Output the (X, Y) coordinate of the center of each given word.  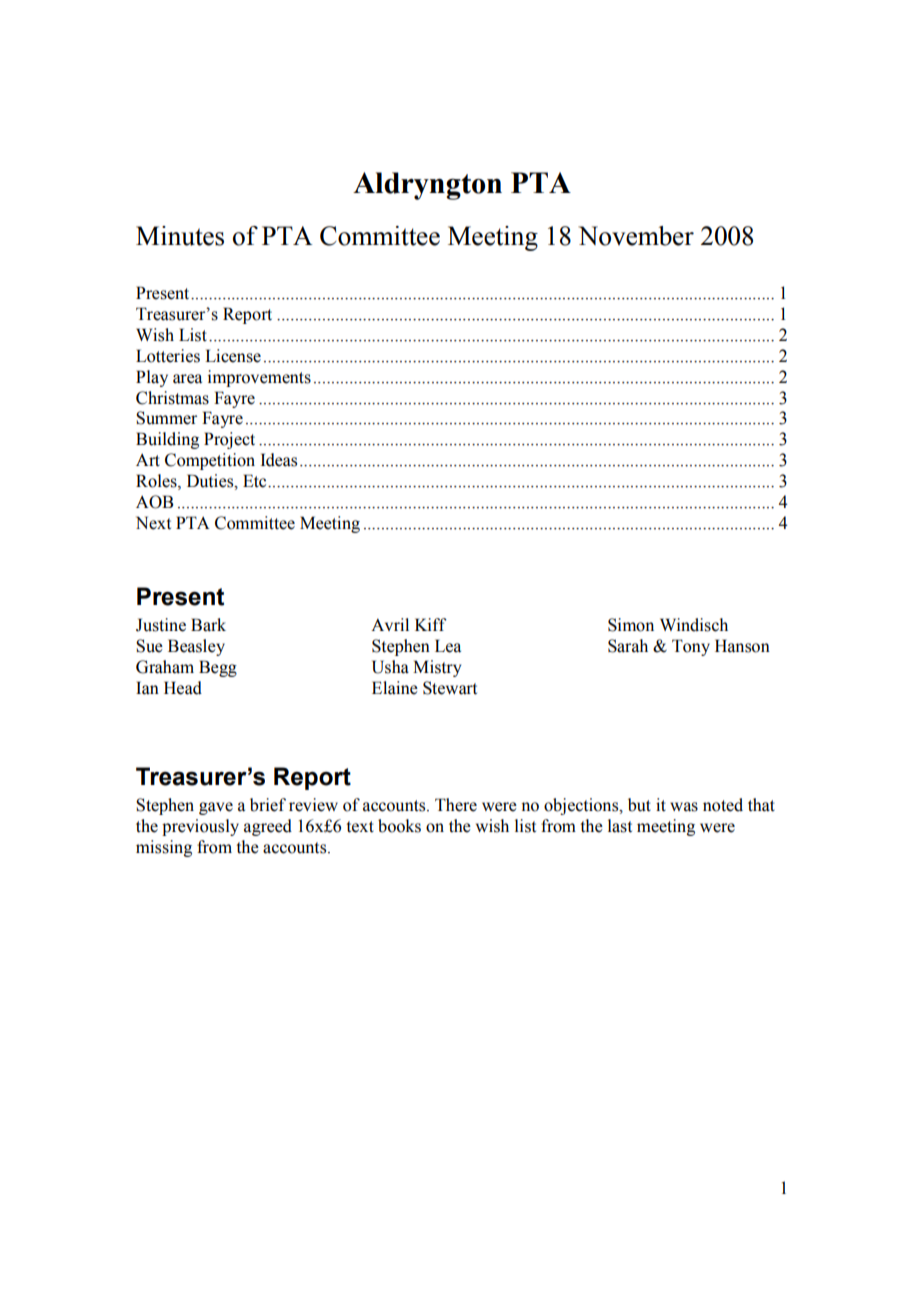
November (636, 236)
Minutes (180, 236)
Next (153, 523)
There (456, 805)
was (684, 807)
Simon (631, 625)
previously (200, 827)
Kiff (431, 624)
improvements (259, 378)
